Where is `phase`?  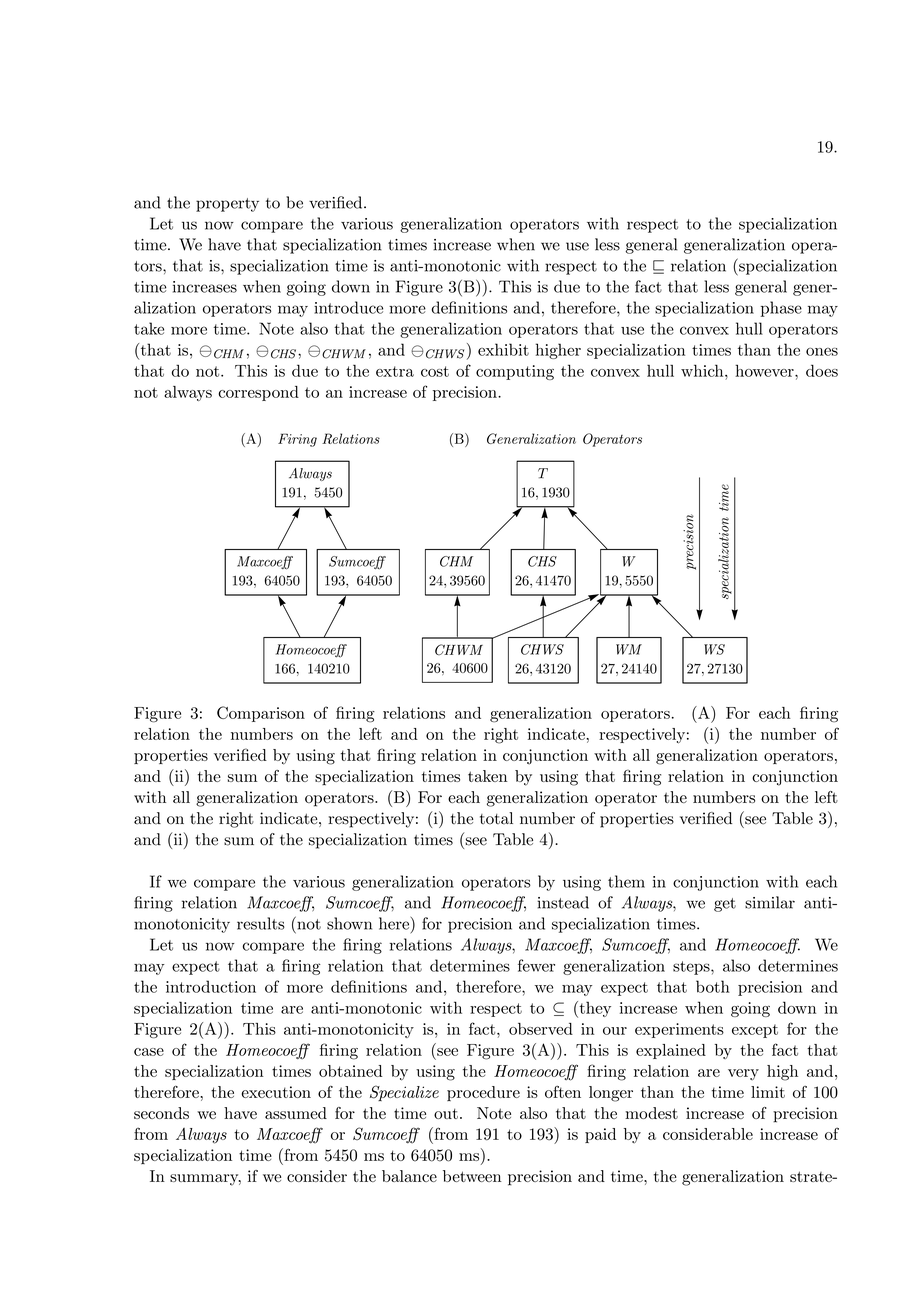
phase is located at coordinates (781, 309).
